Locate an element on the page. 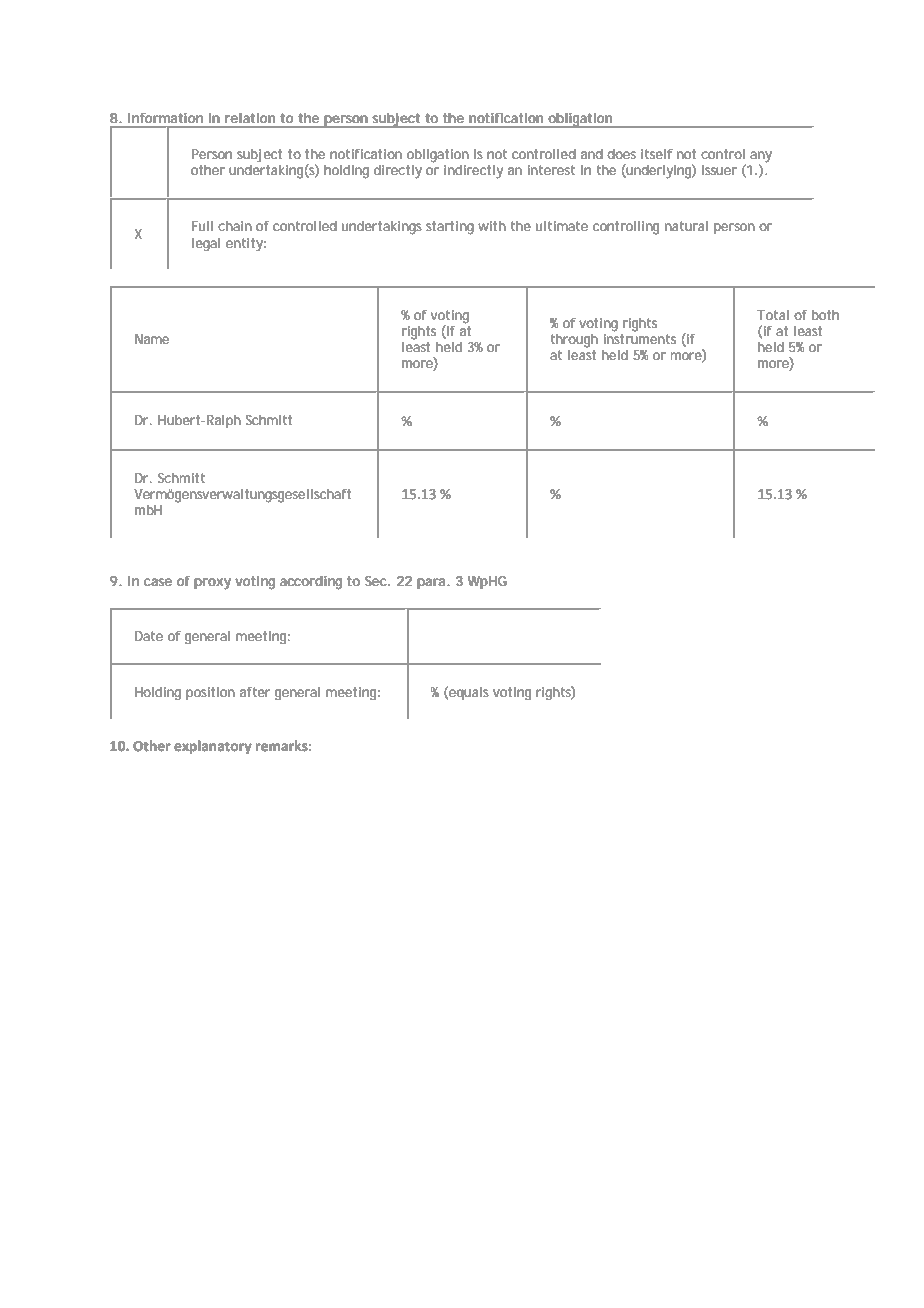 Image resolution: width=924 pixels, height=1308 pixels. with is located at coordinates (492, 226).
